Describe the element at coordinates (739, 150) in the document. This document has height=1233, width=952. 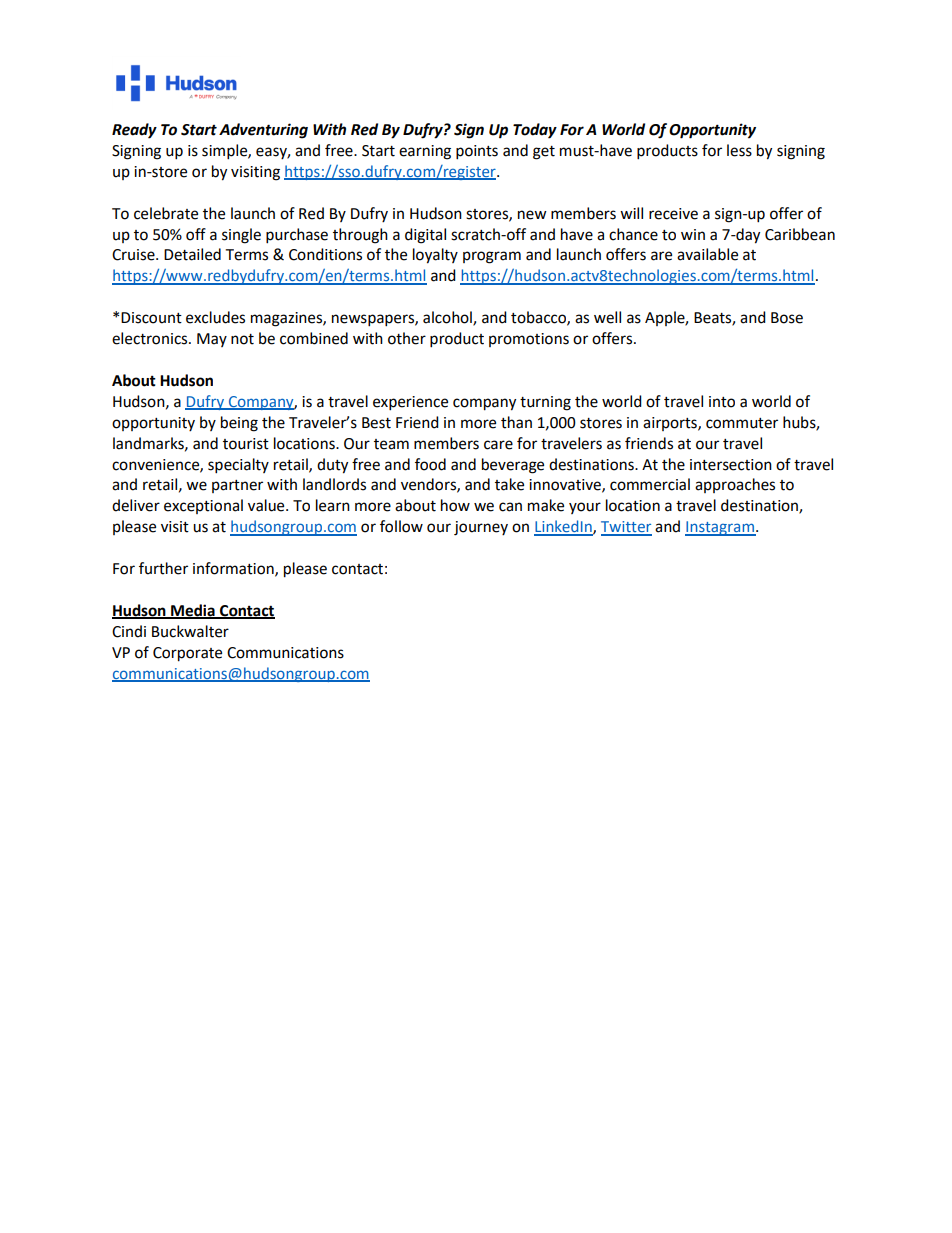
I see `less` at that location.
